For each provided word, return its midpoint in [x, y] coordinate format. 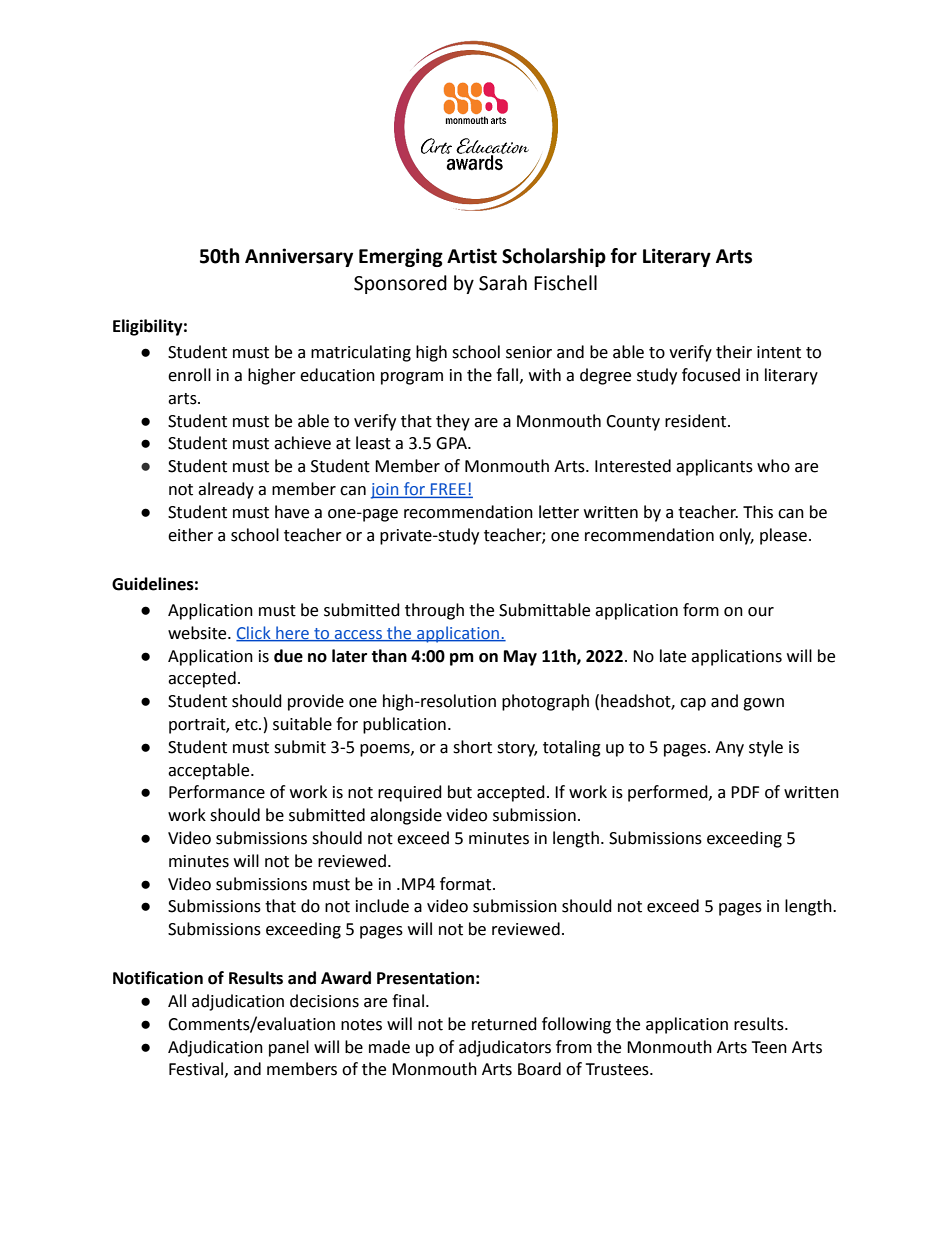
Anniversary [299, 257]
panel [289, 1048]
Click [254, 633]
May [520, 658]
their [734, 352]
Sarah [503, 283]
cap [693, 704]
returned [504, 1024]
